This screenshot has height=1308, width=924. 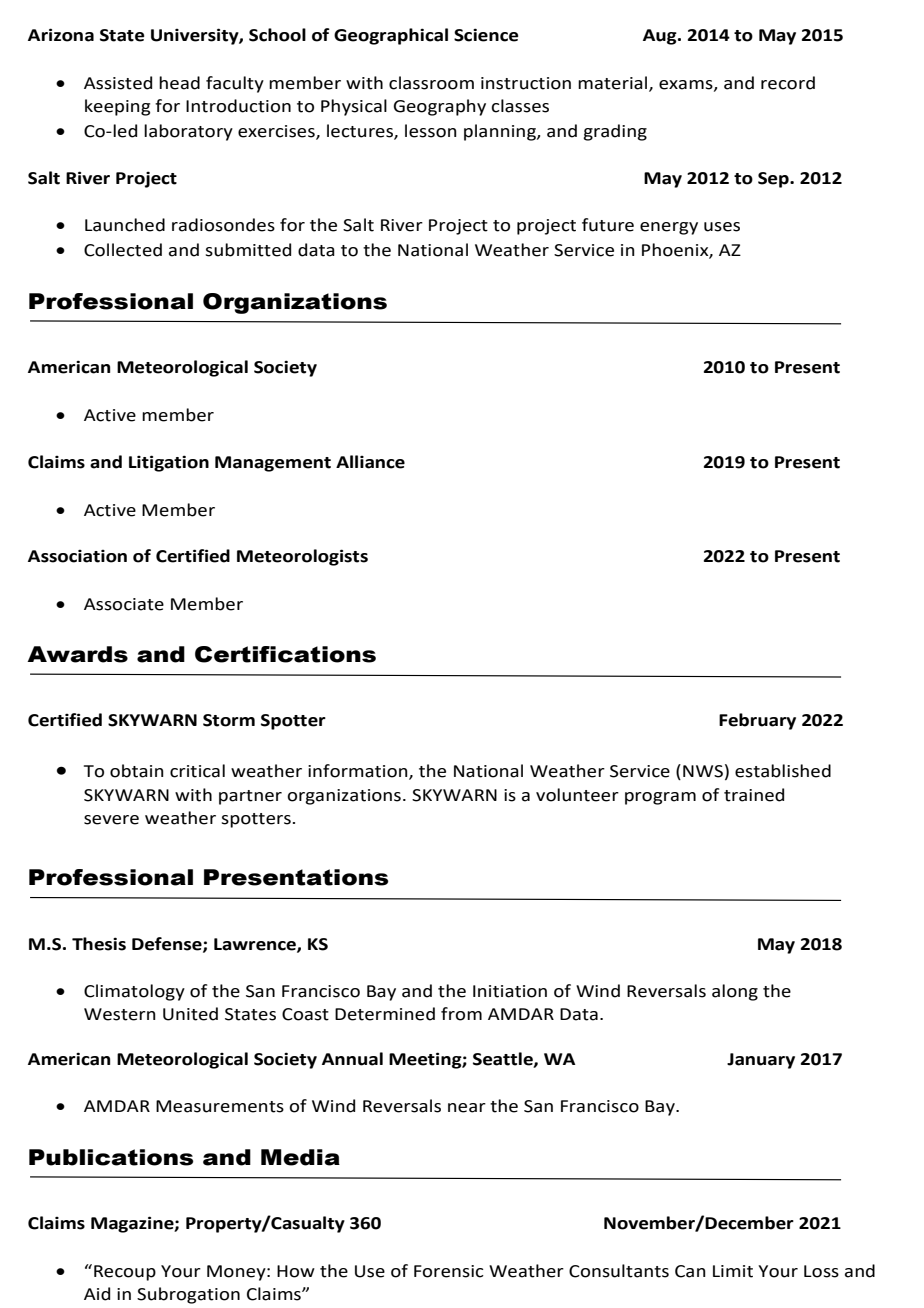 I want to click on information, so click(x=359, y=772).
